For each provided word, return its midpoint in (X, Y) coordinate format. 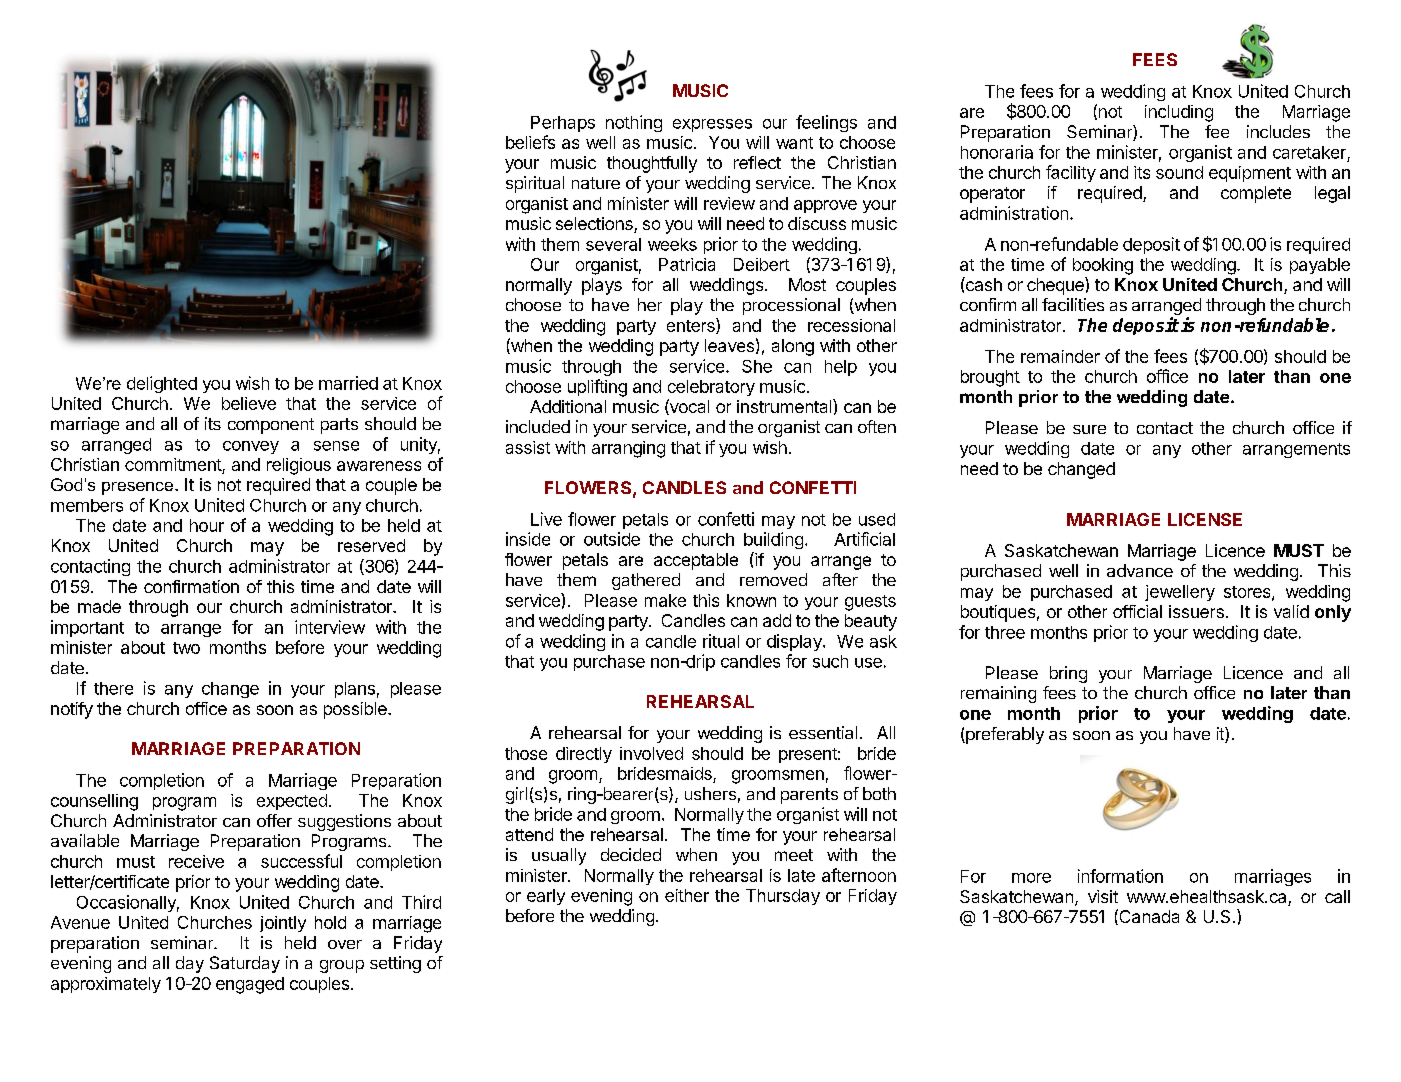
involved (651, 753)
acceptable (696, 561)
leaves (729, 345)
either (687, 895)
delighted (162, 384)
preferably (1004, 735)
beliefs (530, 142)
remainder (1060, 356)
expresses (712, 125)
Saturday (245, 964)
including (1179, 113)
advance (1140, 570)
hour (207, 525)
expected (292, 802)
